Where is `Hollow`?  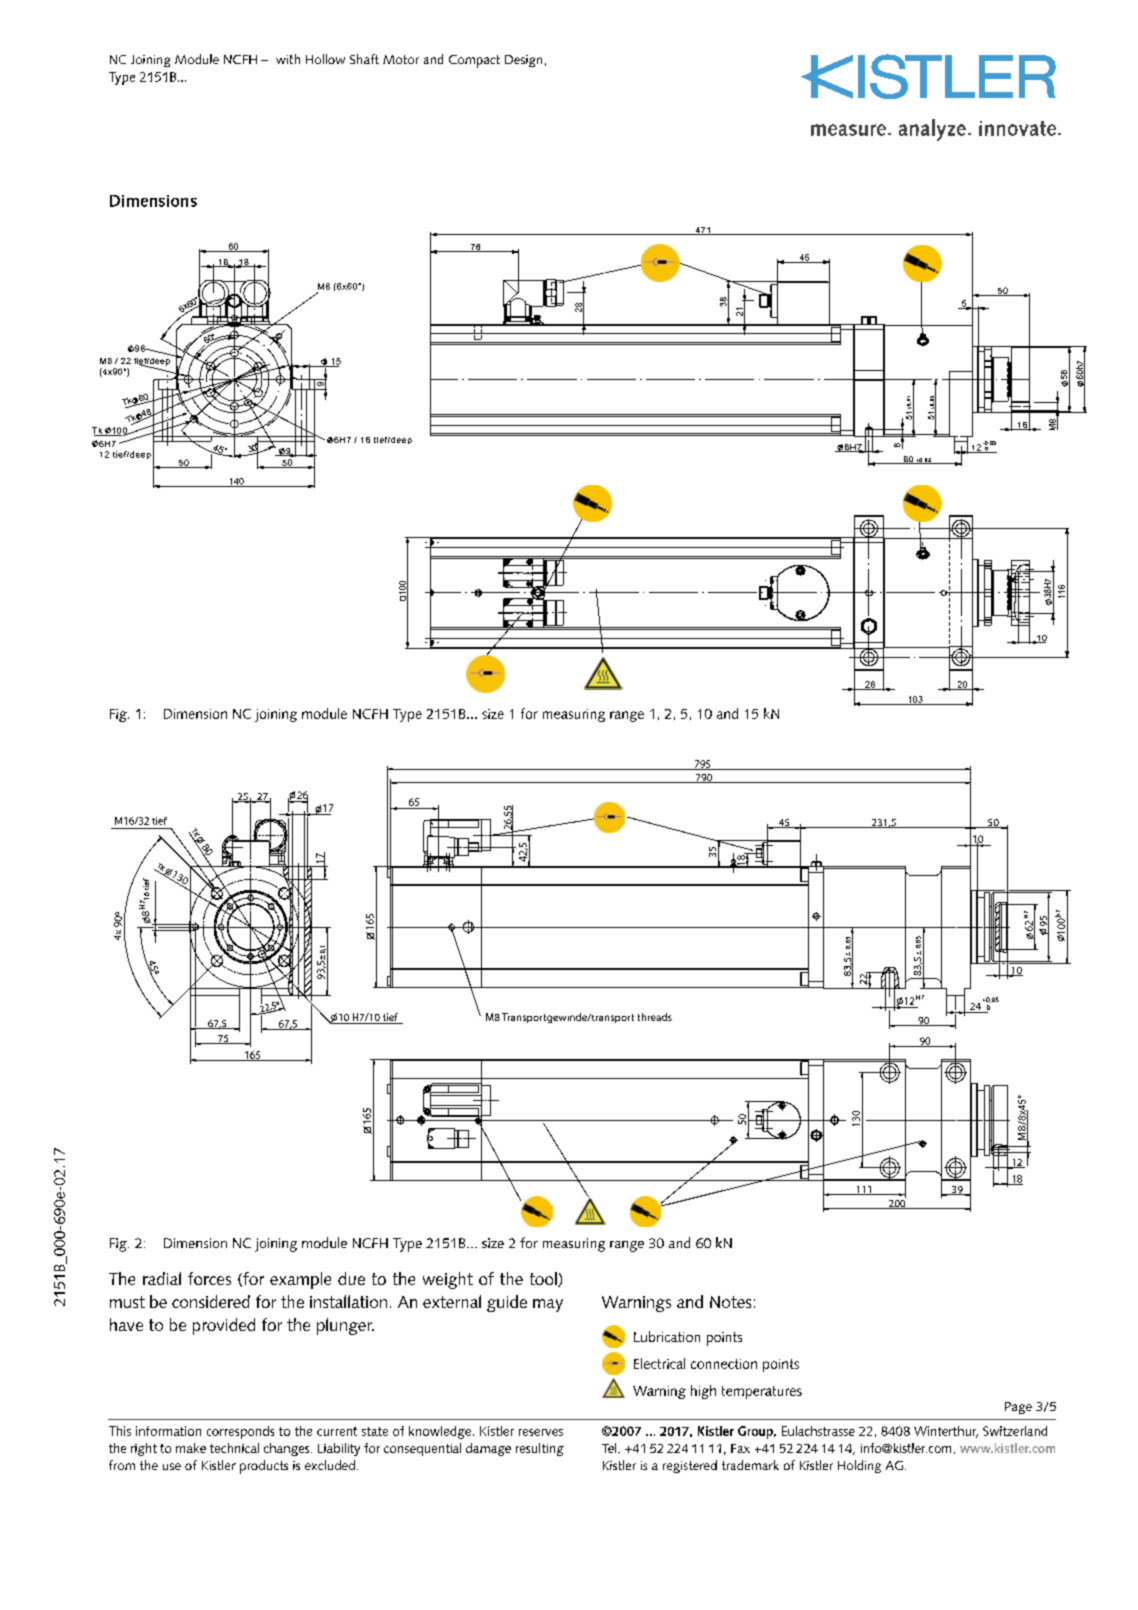 Hollow is located at coordinates (325, 59).
